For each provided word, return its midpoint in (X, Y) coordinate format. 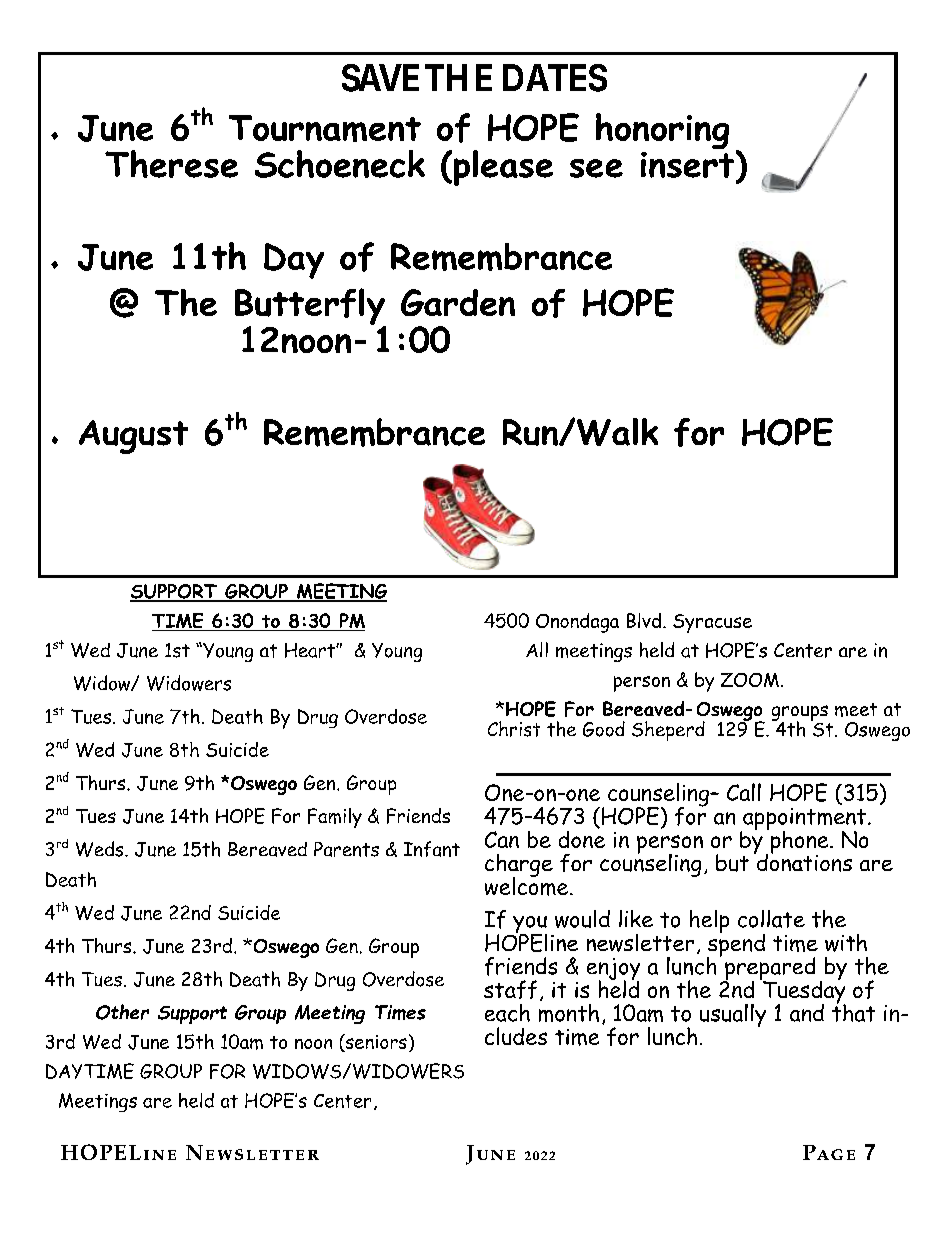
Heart (311, 650)
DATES (555, 78)
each (507, 1013)
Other (122, 1012)
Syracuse (712, 623)
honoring (662, 131)
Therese (171, 164)
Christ (514, 729)
